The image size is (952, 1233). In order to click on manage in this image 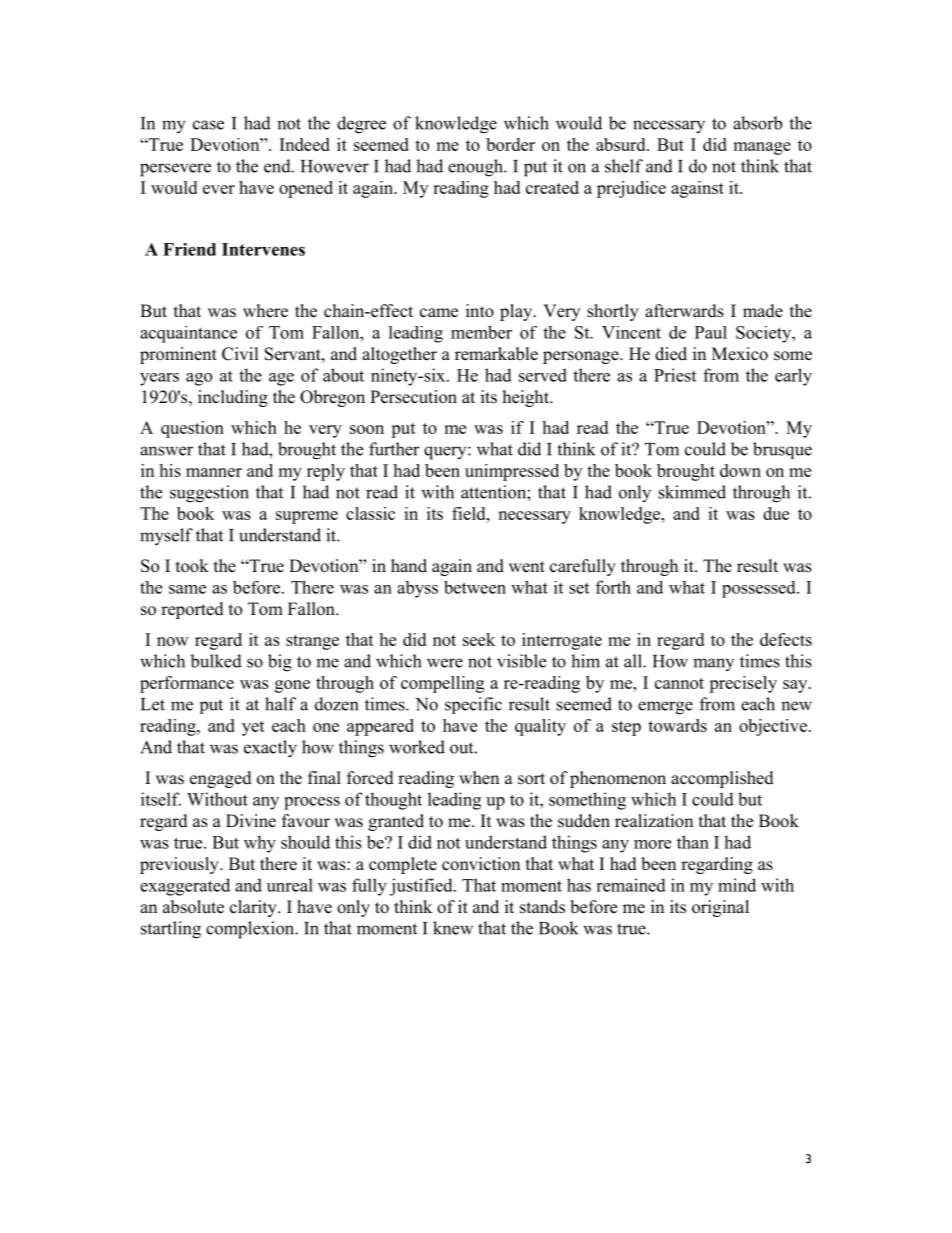, I will do `click(762, 148)`.
